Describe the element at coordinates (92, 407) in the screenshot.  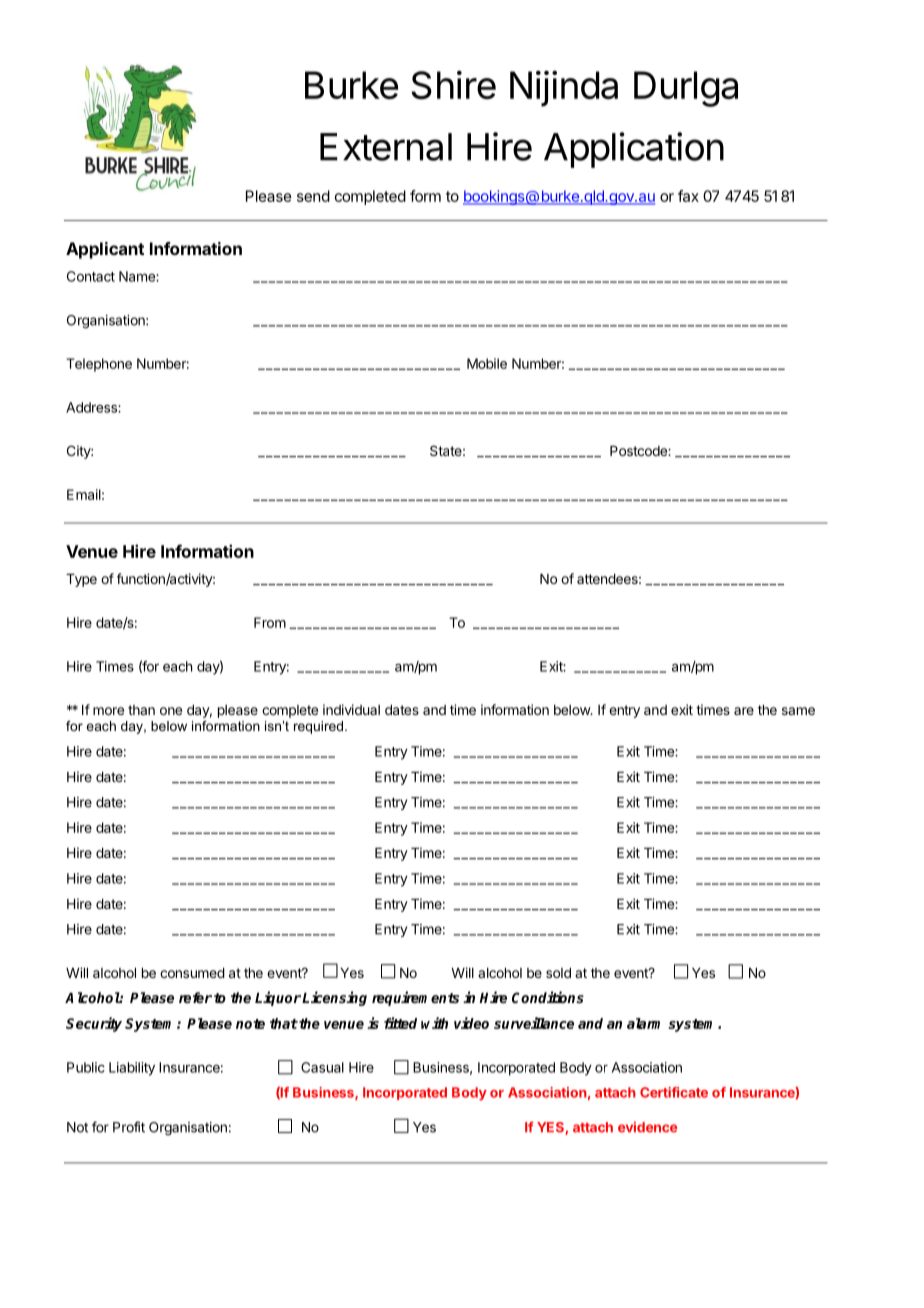
I see `Address` at that location.
